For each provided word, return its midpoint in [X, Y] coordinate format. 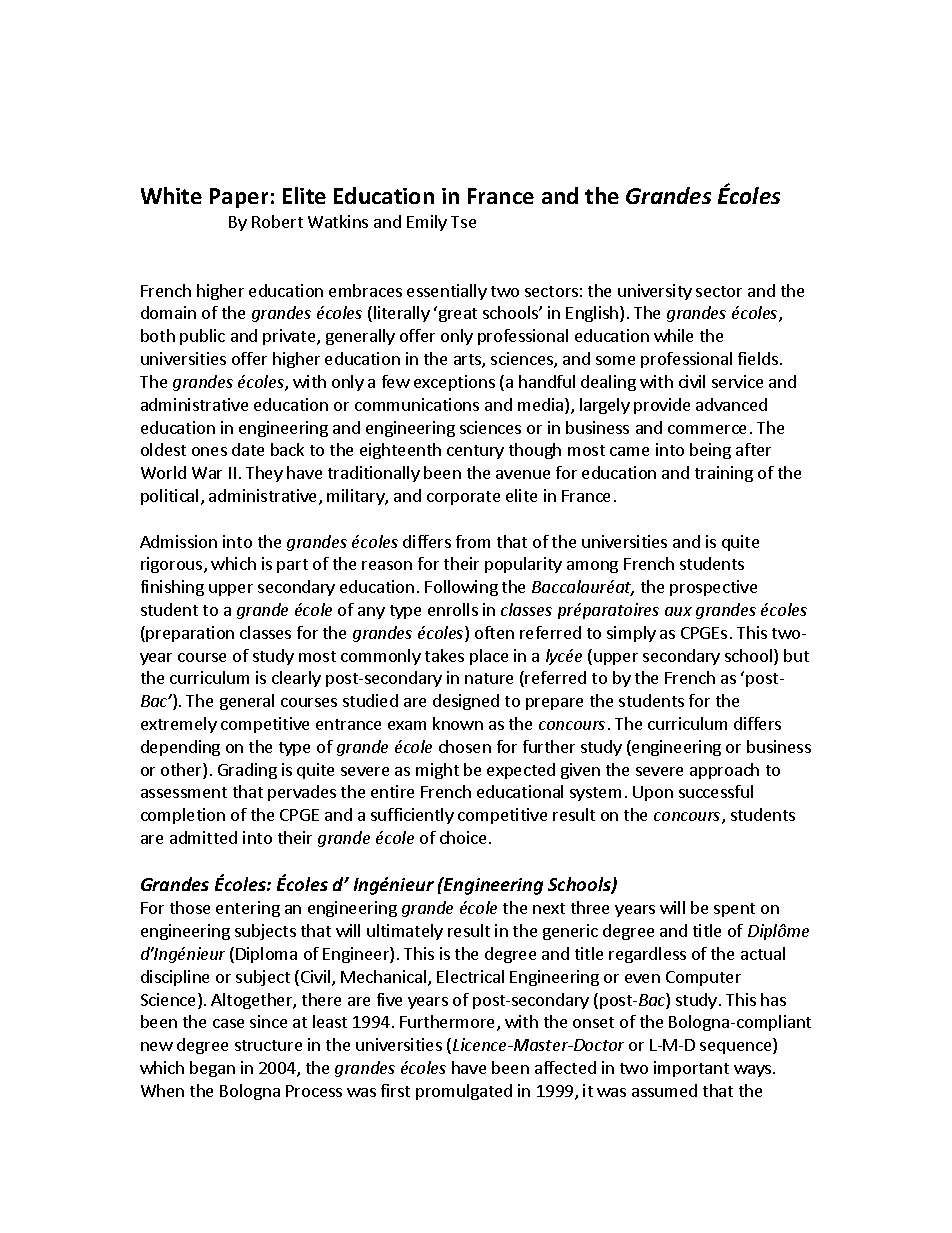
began [212, 1069]
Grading [247, 771]
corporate [463, 498]
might [437, 771]
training [724, 474]
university [655, 292]
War [207, 473]
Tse [463, 222]
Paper [239, 198]
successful [716, 791]
